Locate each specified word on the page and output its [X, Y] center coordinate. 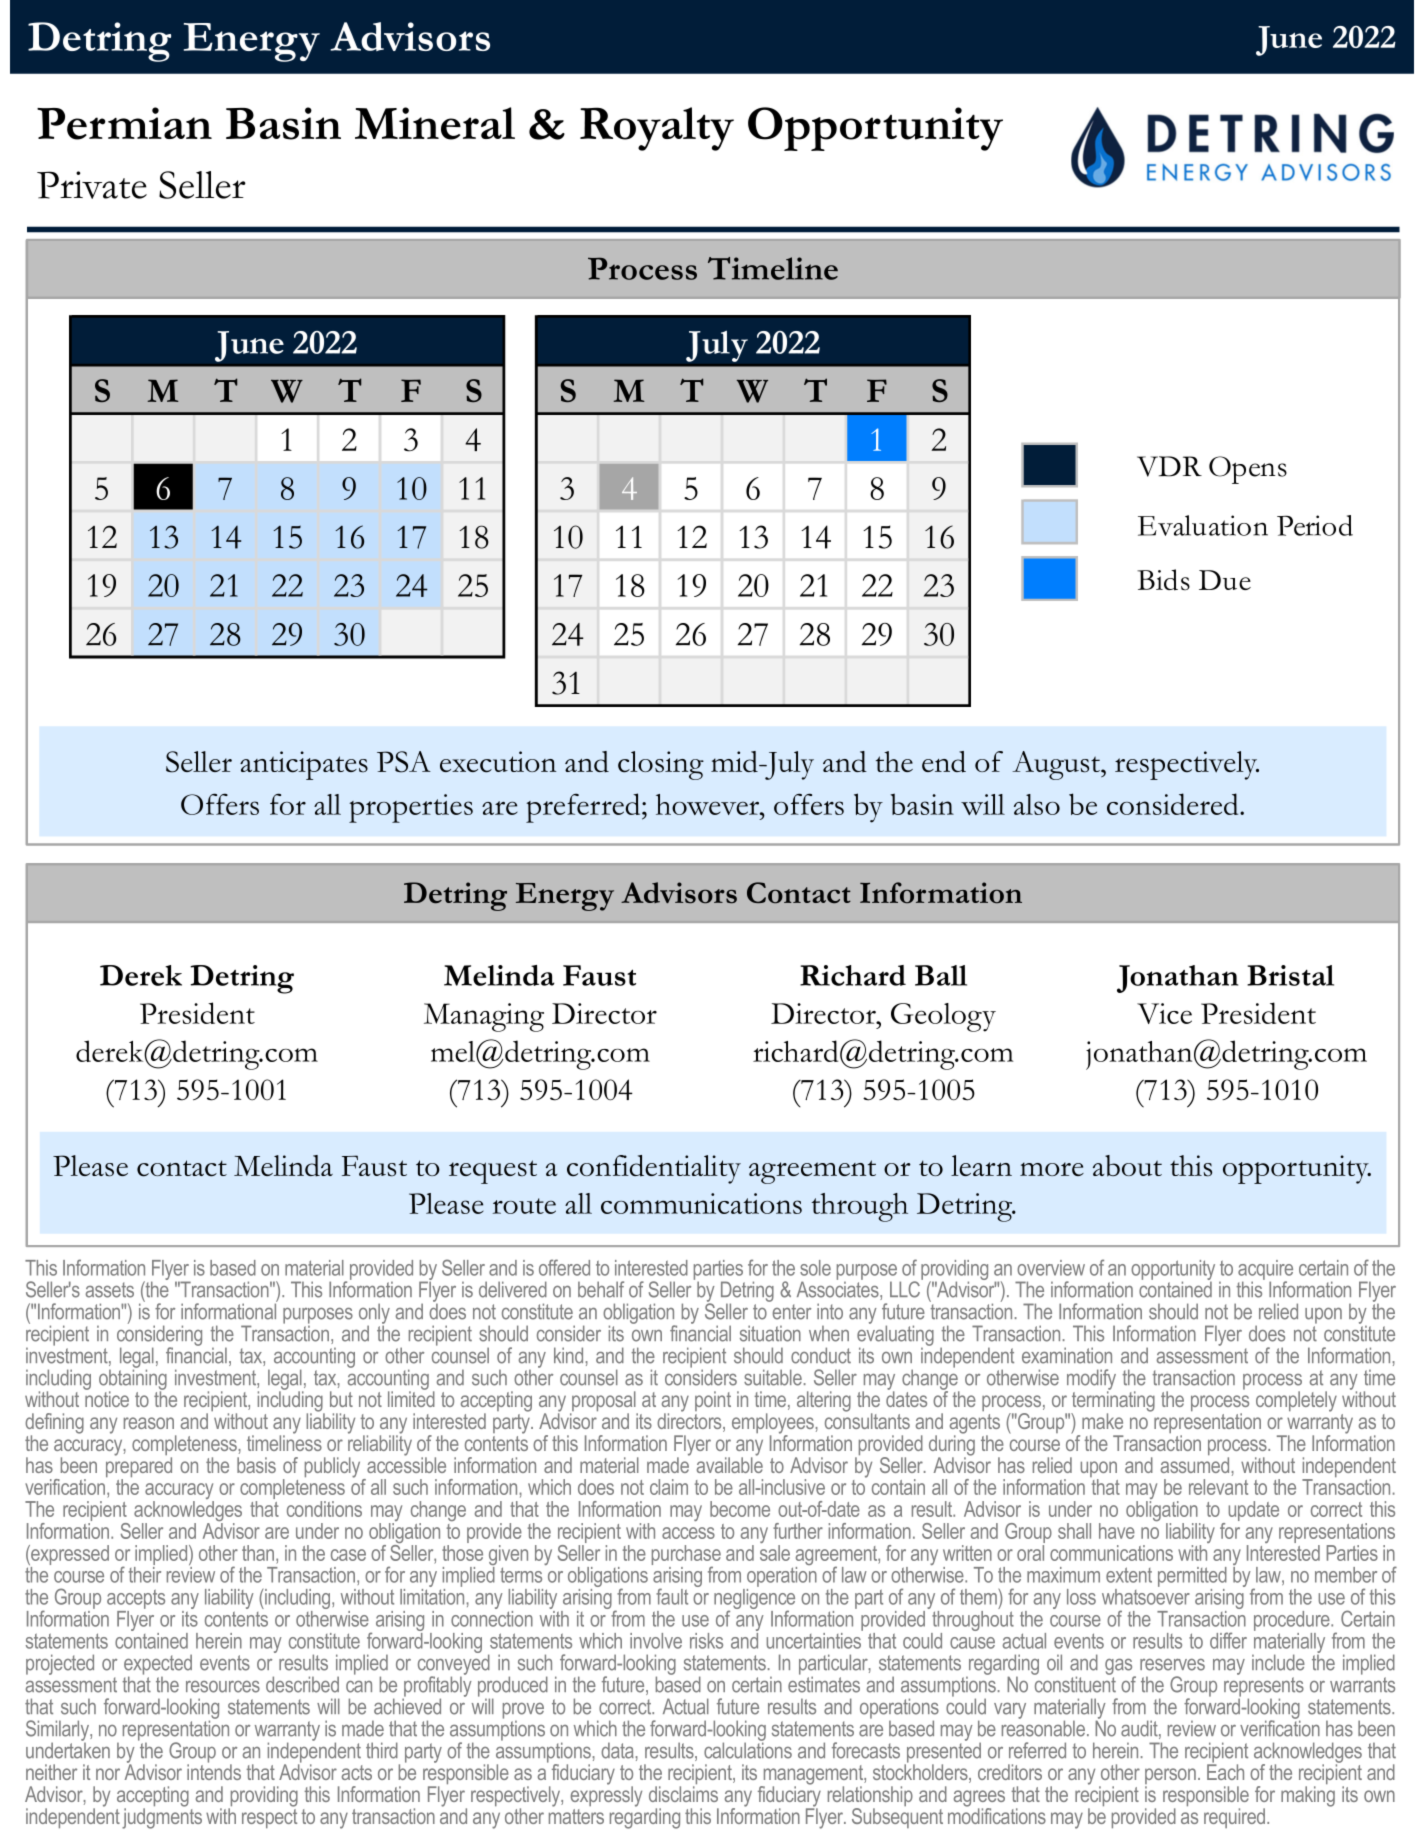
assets [110, 1290]
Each [1225, 1771]
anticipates [304, 765]
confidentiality [654, 1169]
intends [214, 1771]
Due [1225, 580]
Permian [124, 123]
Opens [1248, 470]
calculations [748, 1749]
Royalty [657, 129]
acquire [1265, 1271]
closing [661, 765]
